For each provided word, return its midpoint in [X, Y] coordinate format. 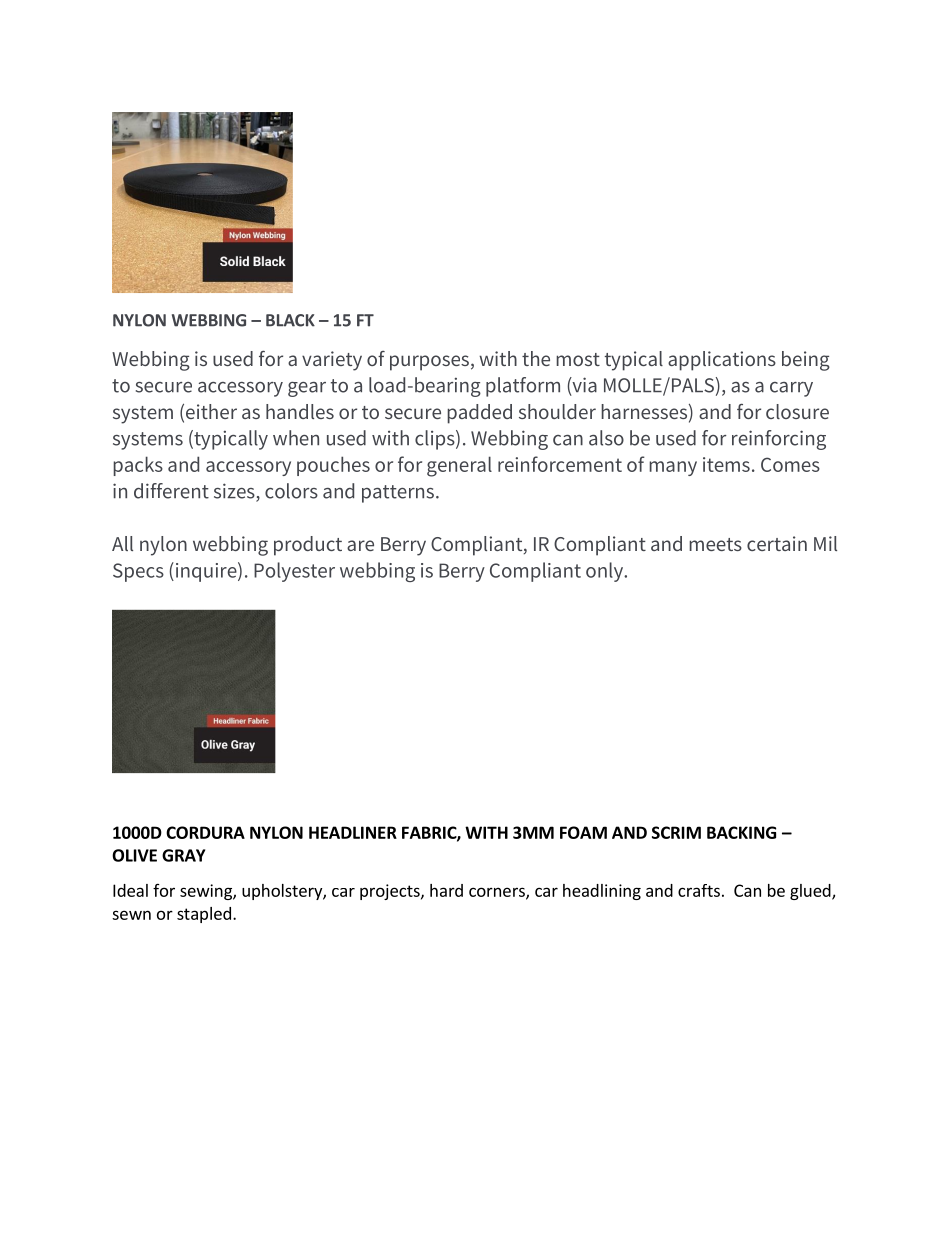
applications [722, 361]
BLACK [290, 320]
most [578, 359]
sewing [207, 892]
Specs [138, 572]
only [605, 572]
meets [715, 544]
